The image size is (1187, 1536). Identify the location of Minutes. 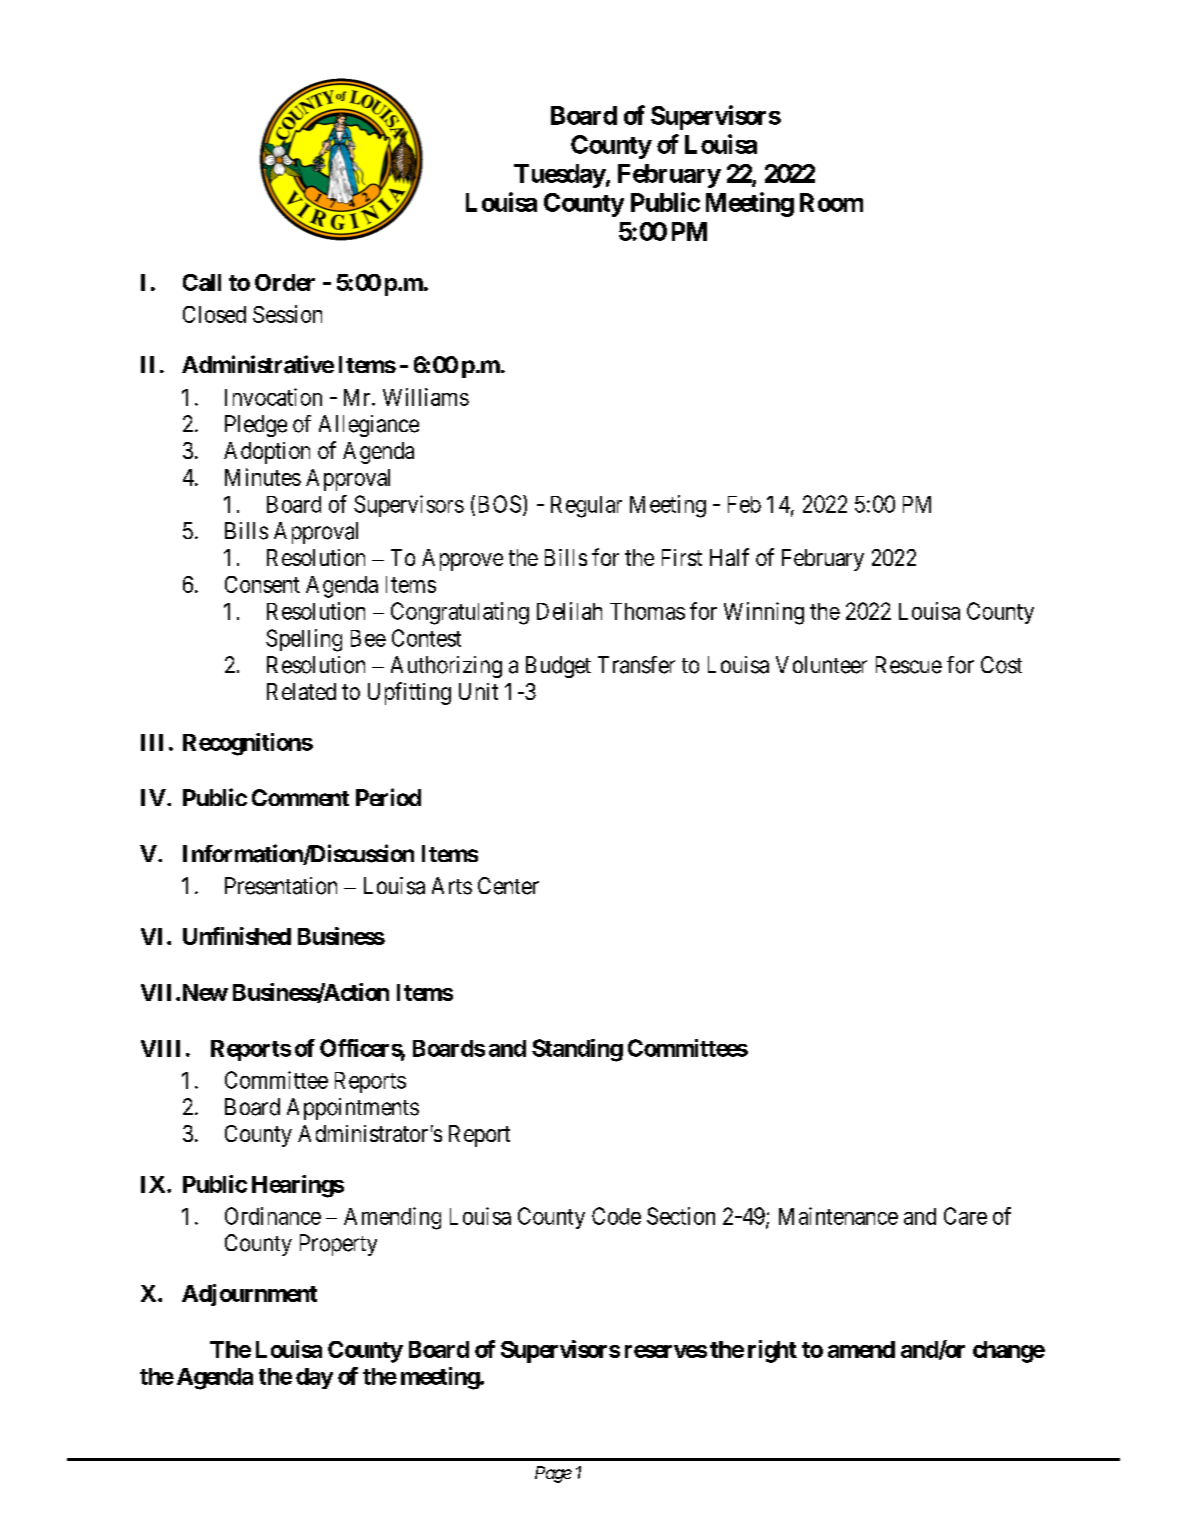
(263, 477).
